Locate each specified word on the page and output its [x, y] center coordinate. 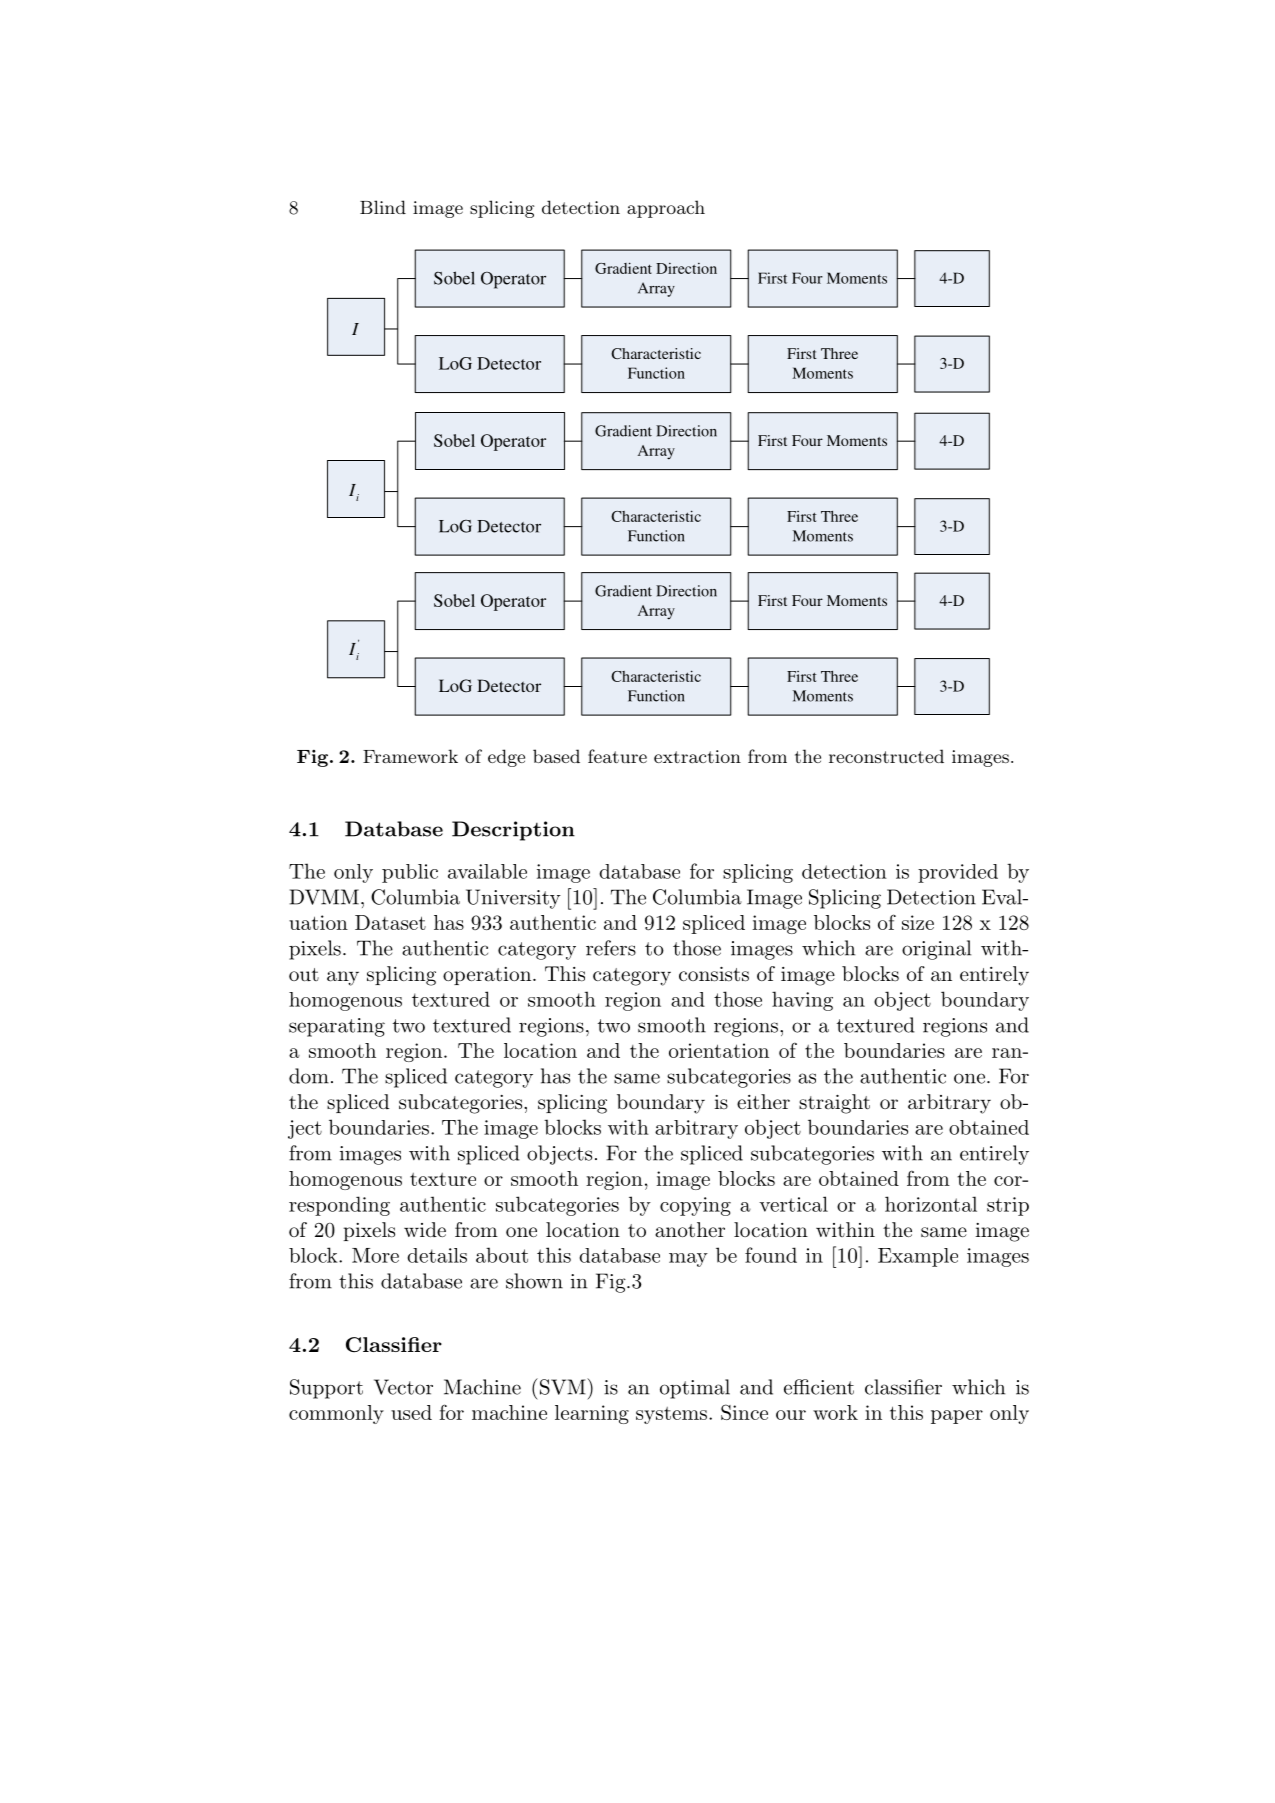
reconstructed [886, 756]
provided [958, 873]
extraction [697, 756]
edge [506, 758]
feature [617, 756]
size [918, 922]
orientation [719, 1050]
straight [834, 1104]
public [410, 873]
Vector [403, 1387]
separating [337, 1027]
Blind [383, 207]
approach [666, 209]
